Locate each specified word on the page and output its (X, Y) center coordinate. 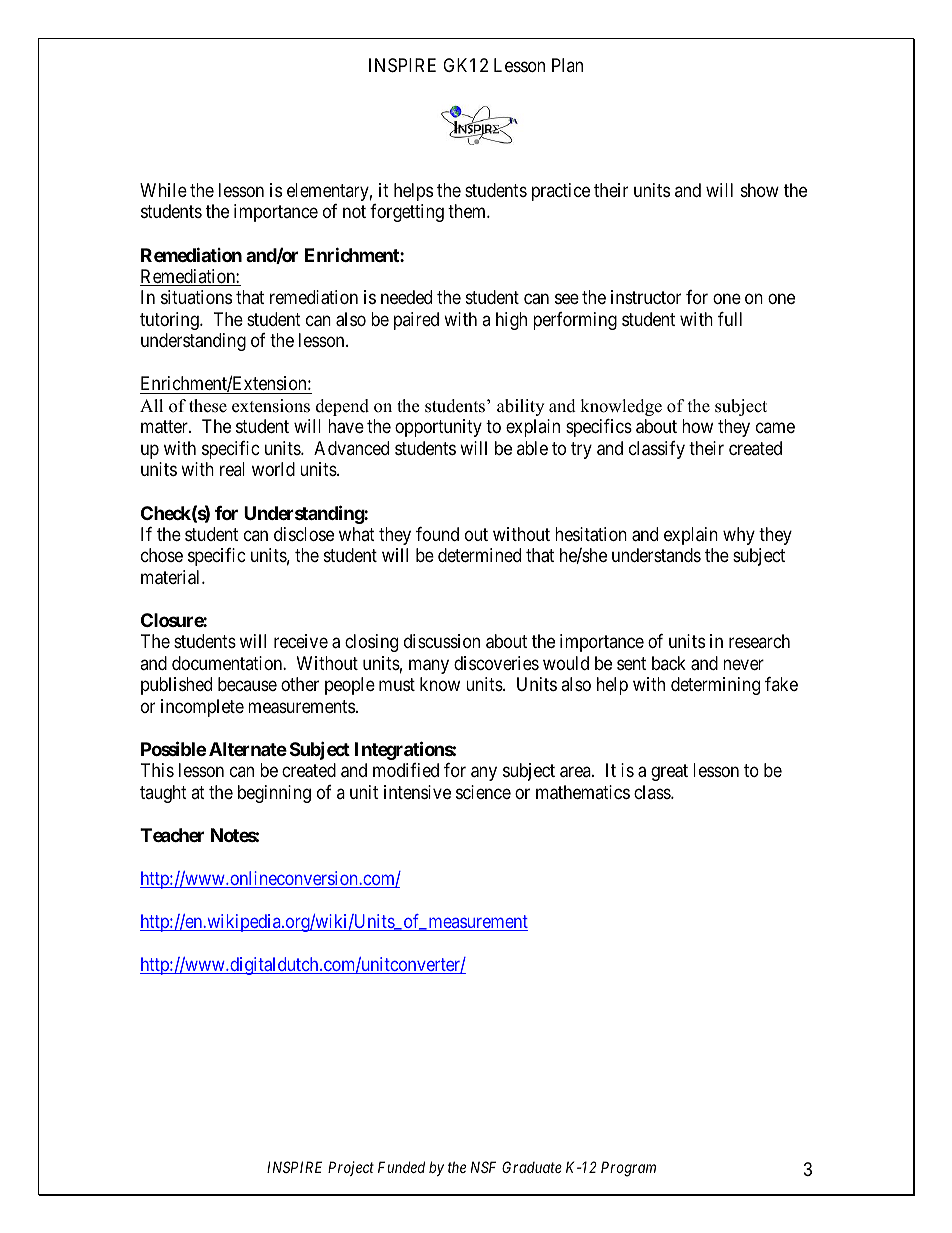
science (483, 792)
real (232, 469)
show (760, 190)
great (669, 772)
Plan (567, 65)
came (775, 428)
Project (351, 1168)
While (163, 190)
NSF (483, 1167)
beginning (274, 794)
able (532, 448)
